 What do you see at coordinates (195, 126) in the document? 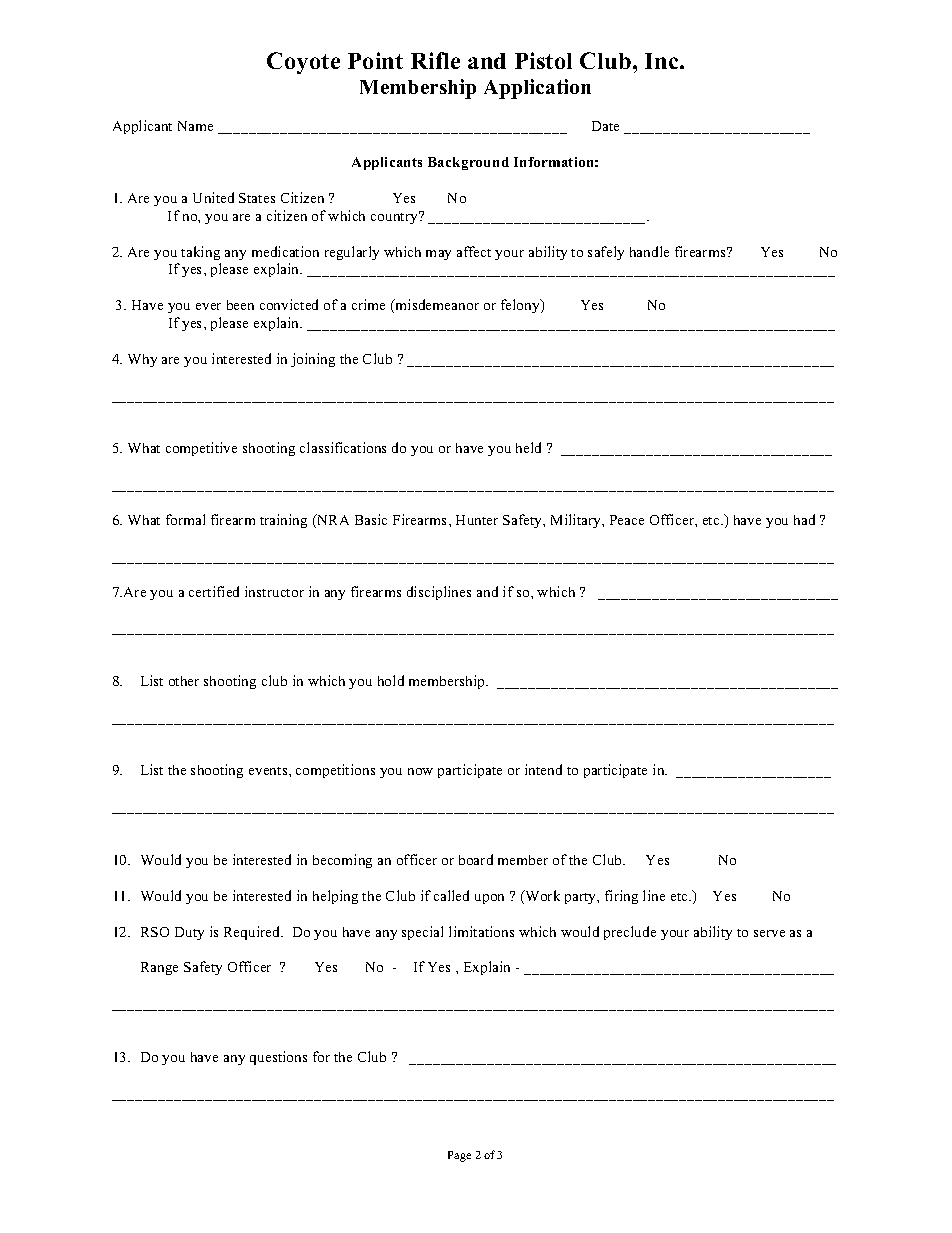
I see `Name` at bounding box center [195, 126].
